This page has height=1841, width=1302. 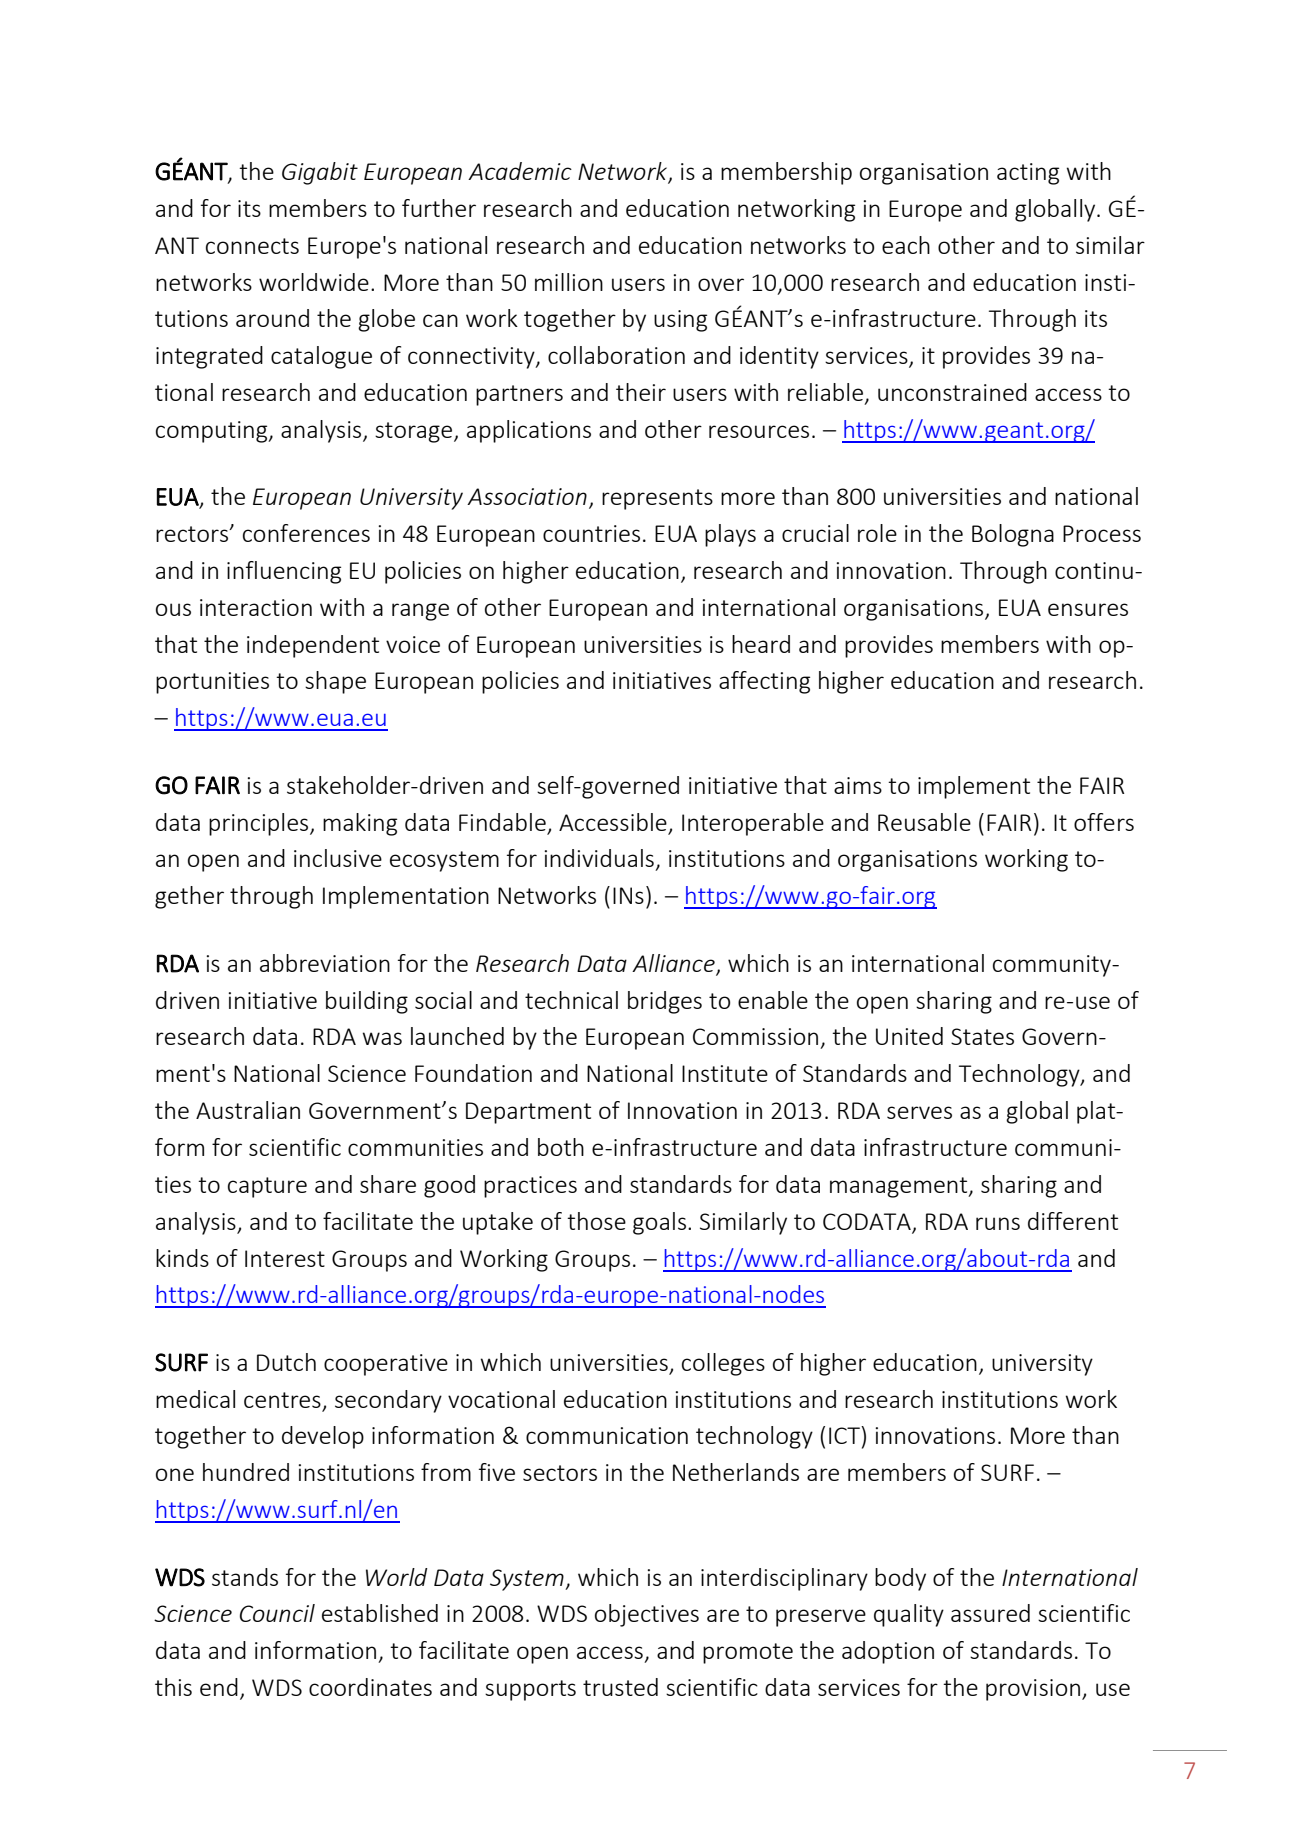 What do you see at coordinates (764, 682) in the page?
I see `affecting` at bounding box center [764, 682].
